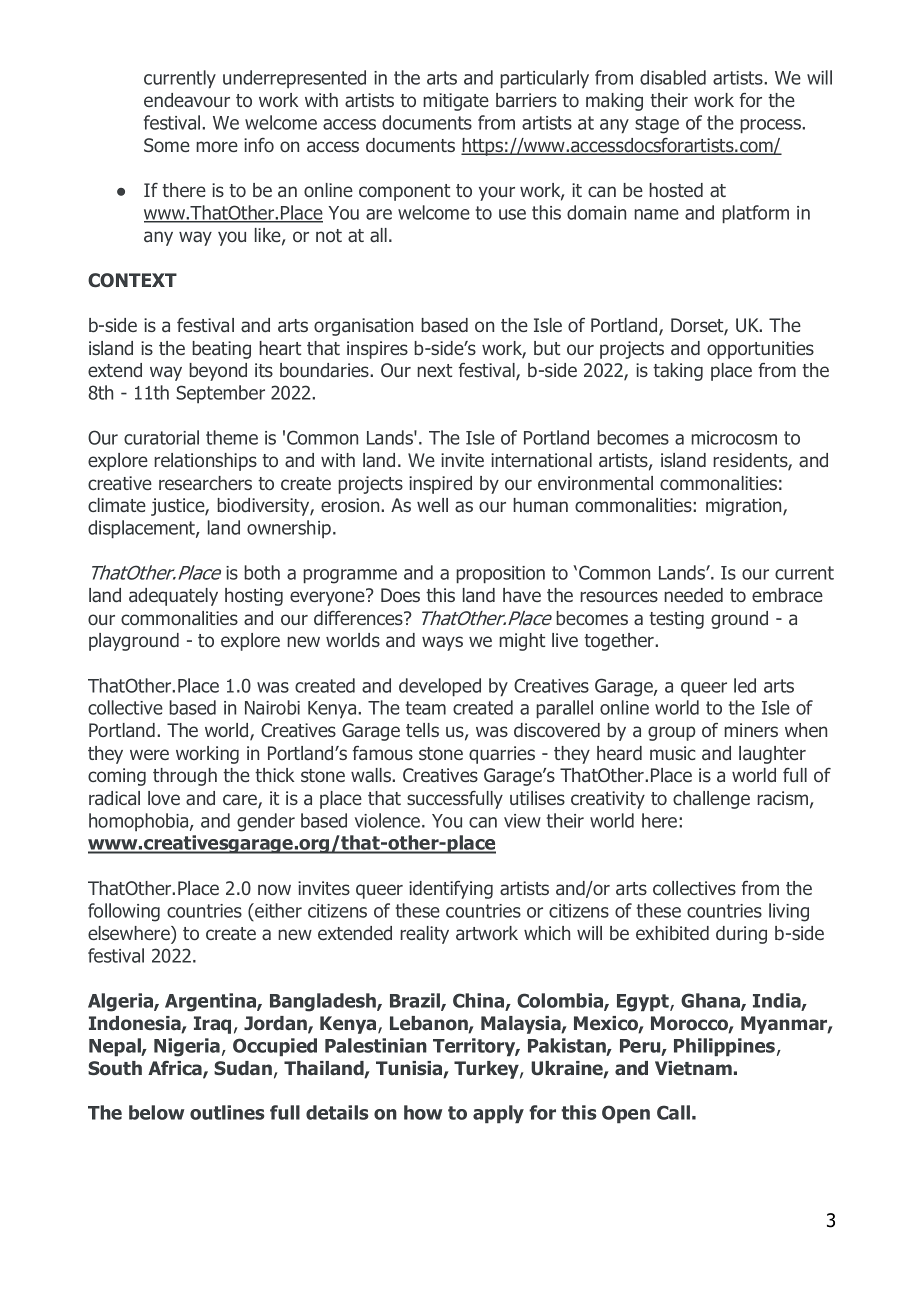  What do you see at coordinates (673, 77) in the screenshot?
I see `disabled` at bounding box center [673, 77].
